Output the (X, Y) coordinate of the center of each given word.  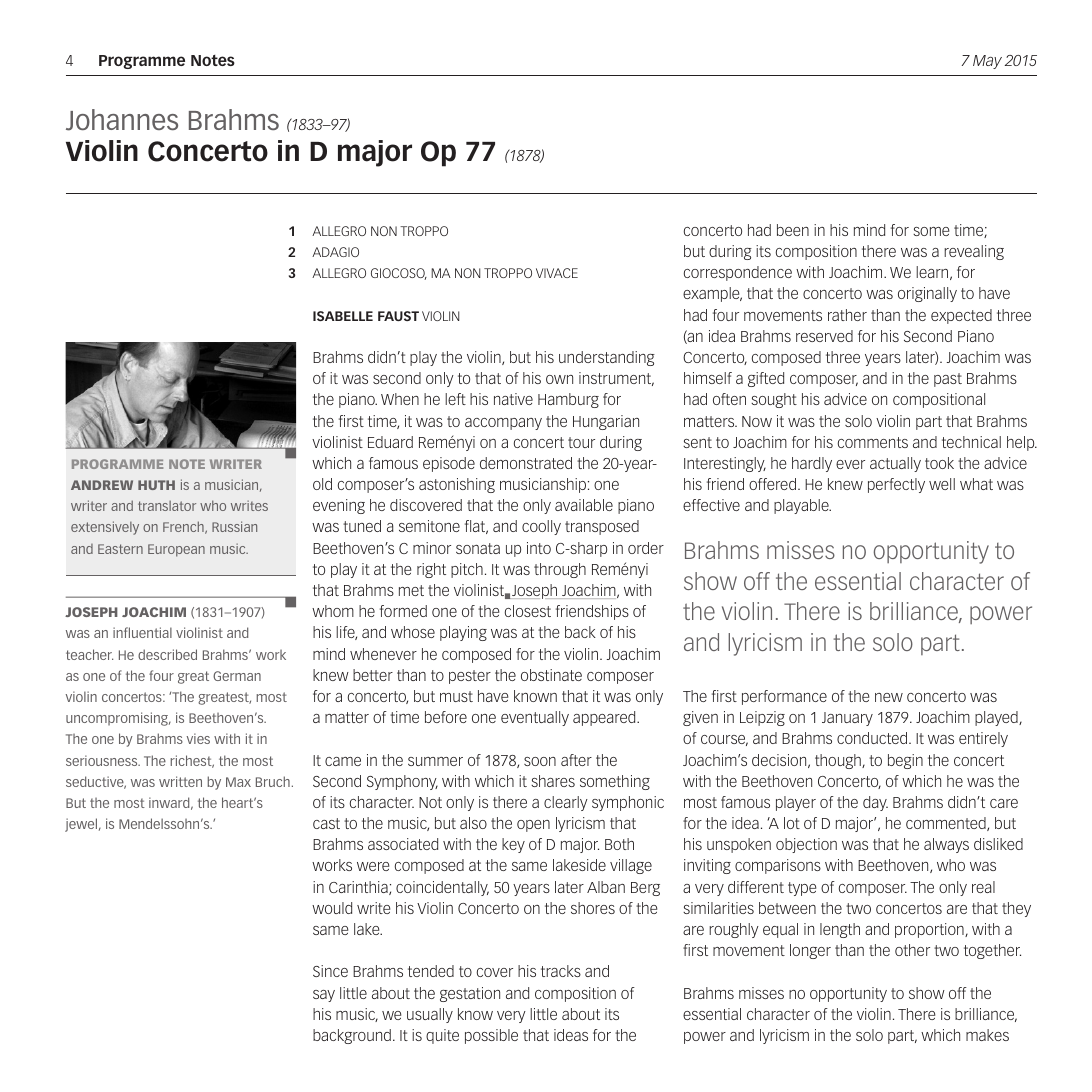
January (847, 719)
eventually (535, 718)
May (987, 62)
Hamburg (568, 400)
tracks (561, 971)
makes (987, 1035)
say (324, 996)
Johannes (122, 120)
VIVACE (557, 273)
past (948, 380)
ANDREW (102, 485)
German (237, 676)
